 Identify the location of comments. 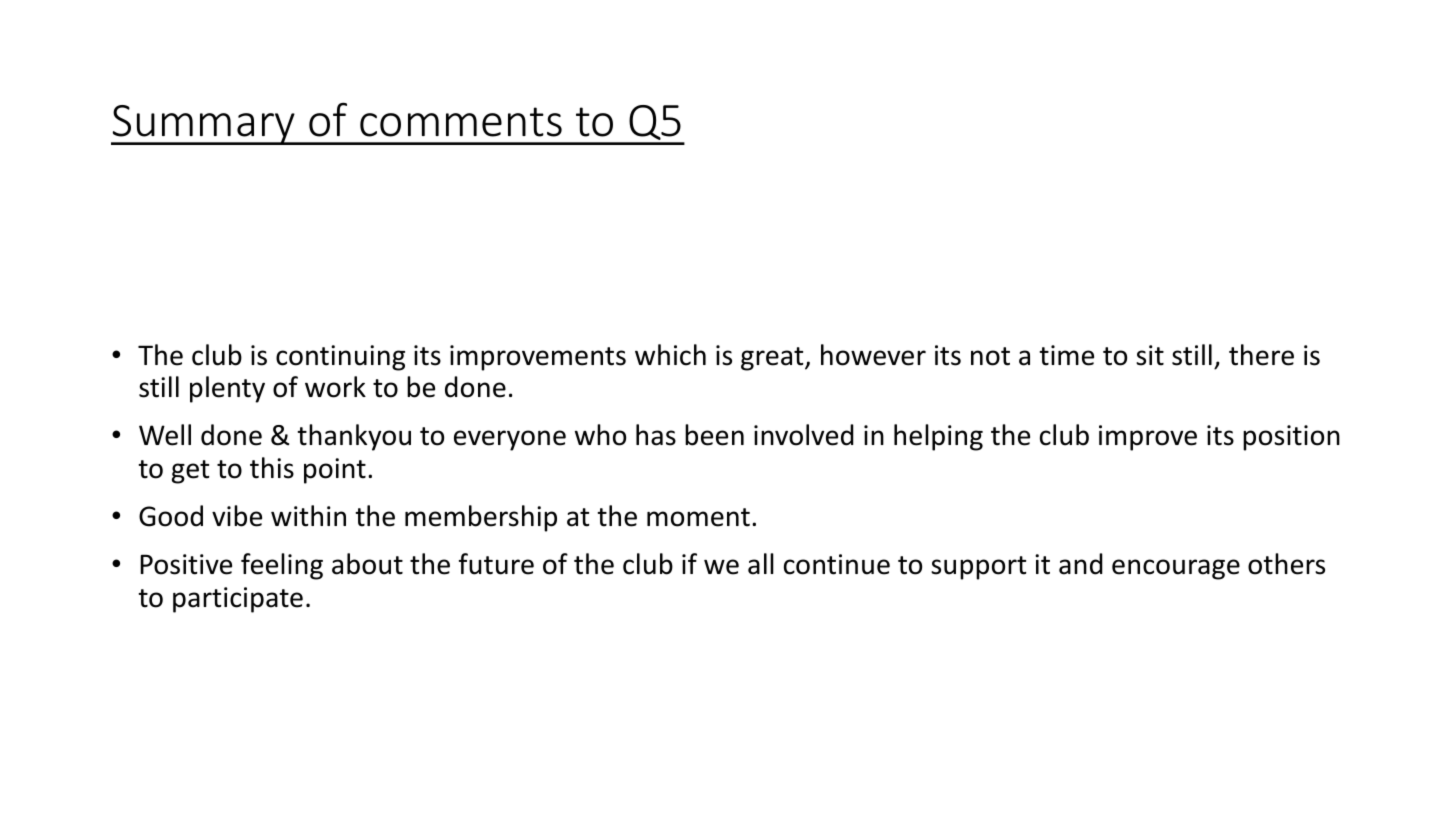
(461, 122).
